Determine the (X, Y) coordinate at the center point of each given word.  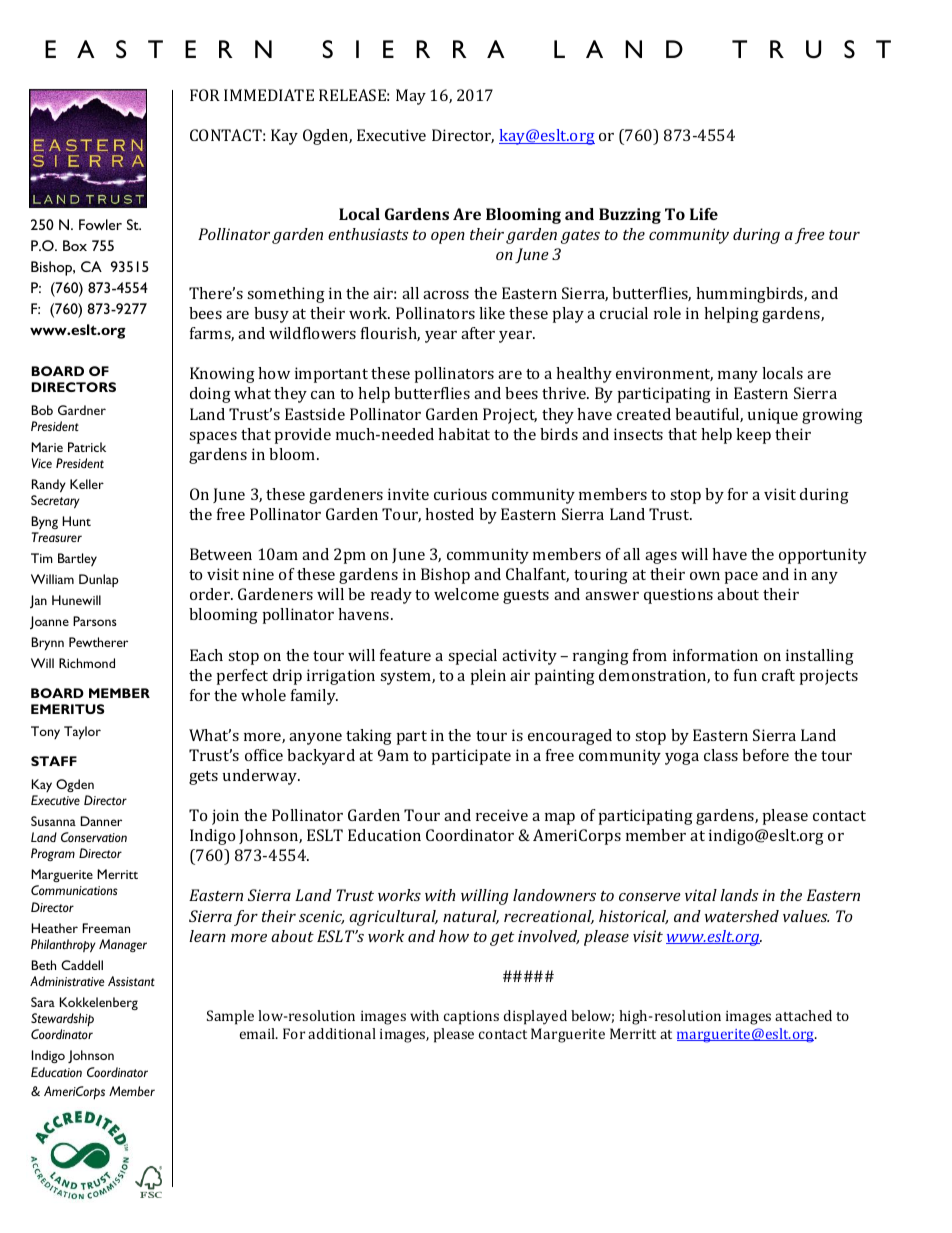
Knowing (222, 375)
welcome (466, 594)
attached (803, 1015)
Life (704, 214)
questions (678, 596)
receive (502, 815)
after (478, 333)
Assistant (131, 981)
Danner (101, 821)
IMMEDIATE (269, 95)
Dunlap (99, 580)
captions (471, 1018)
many (738, 377)
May (411, 97)
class (721, 755)
